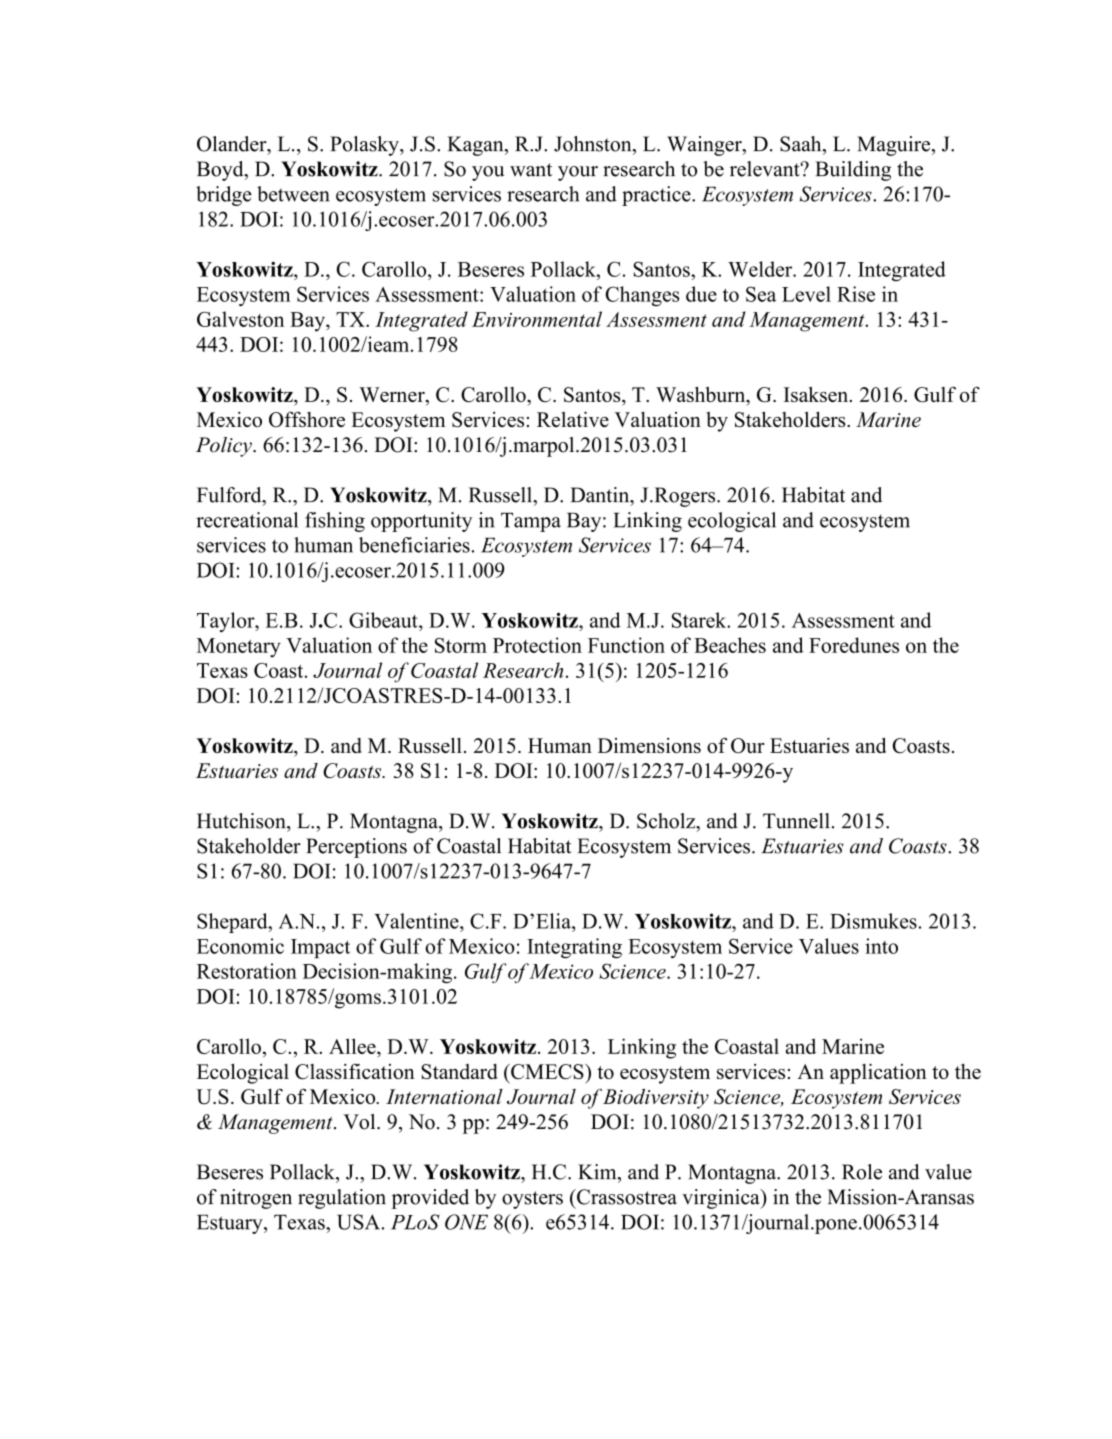 The image size is (1112, 1439). I want to click on Building, so click(853, 171).
